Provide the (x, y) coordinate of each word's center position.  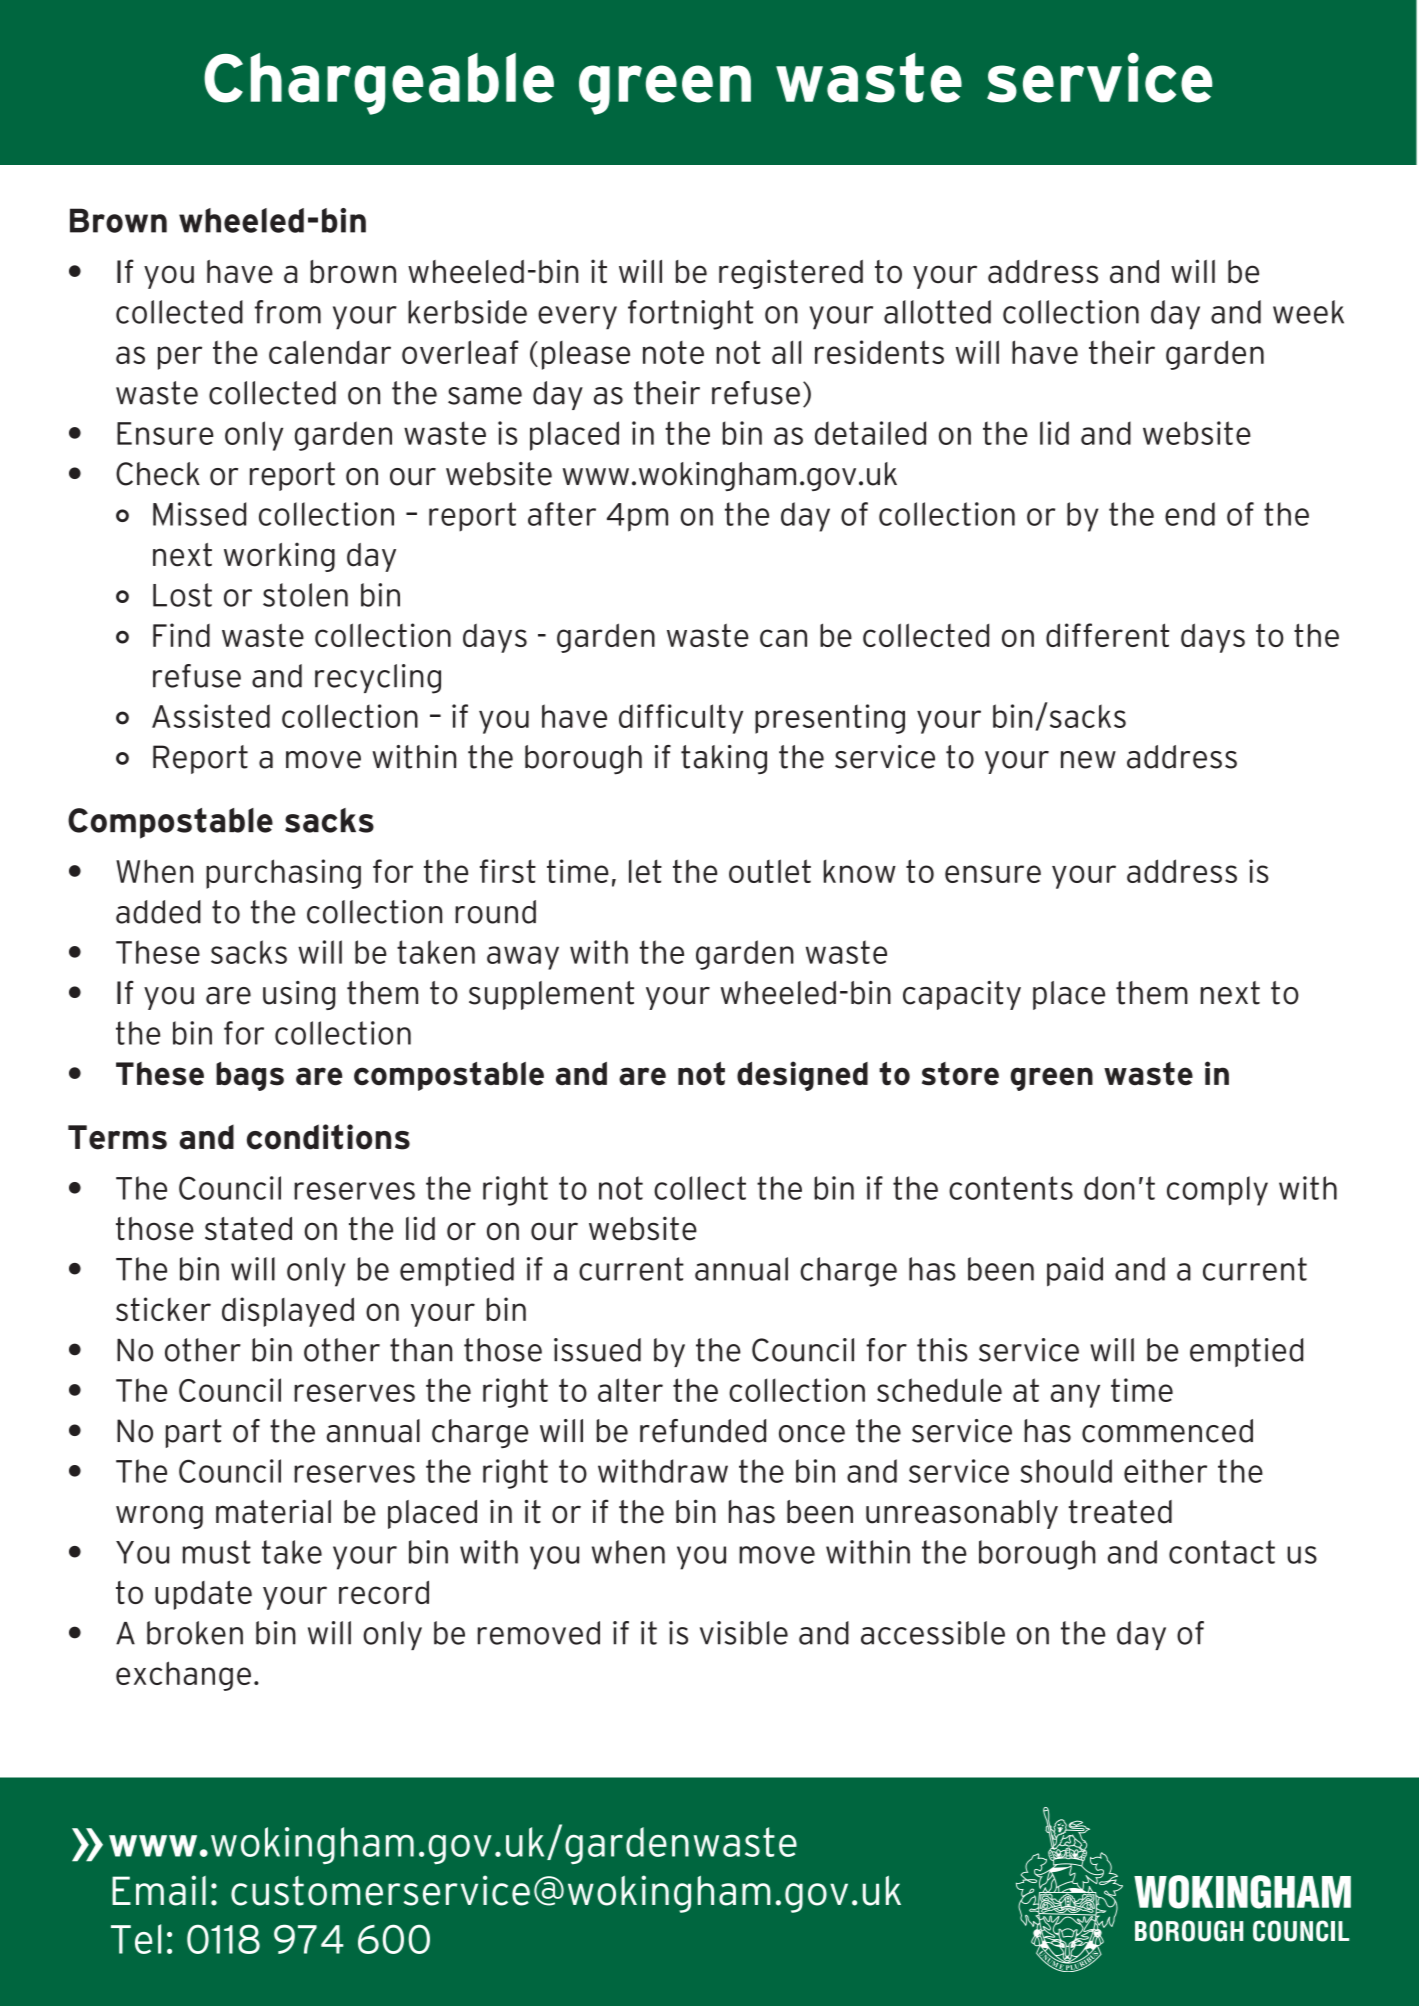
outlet (770, 871)
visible (744, 1633)
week (1308, 312)
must (217, 1552)
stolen (305, 595)
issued (597, 1350)
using (299, 995)
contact (1222, 1552)
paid (1075, 1272)
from (288, 312)
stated (248, 1229)
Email (159, 1890)
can (783, 638)
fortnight (690, 315)
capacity (962, 995)
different (1107, 635)
